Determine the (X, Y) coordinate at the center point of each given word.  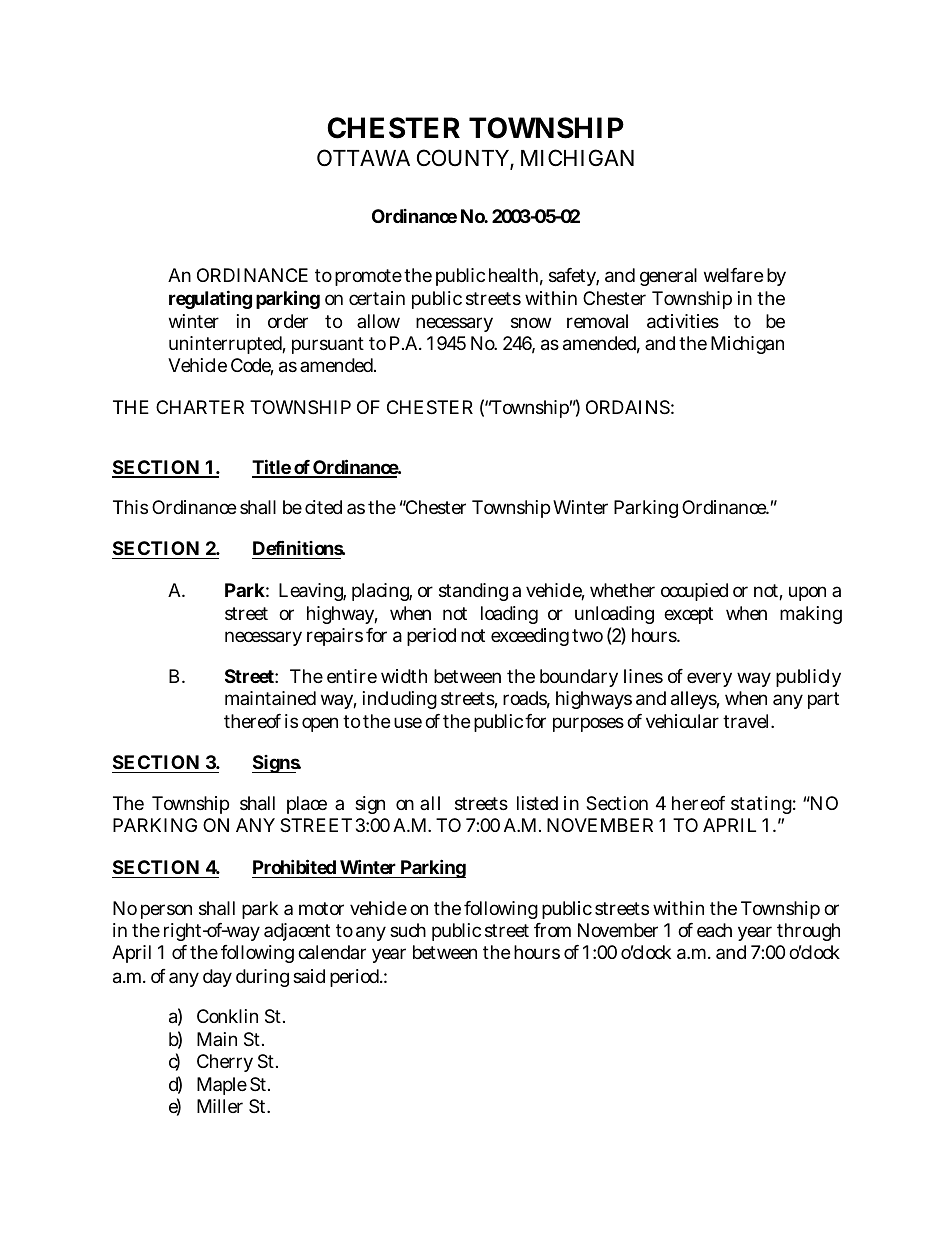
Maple (222, 1086)
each (714, 930)
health (516, 276)
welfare (733, 275)
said (309, 976)
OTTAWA (363, 158)
